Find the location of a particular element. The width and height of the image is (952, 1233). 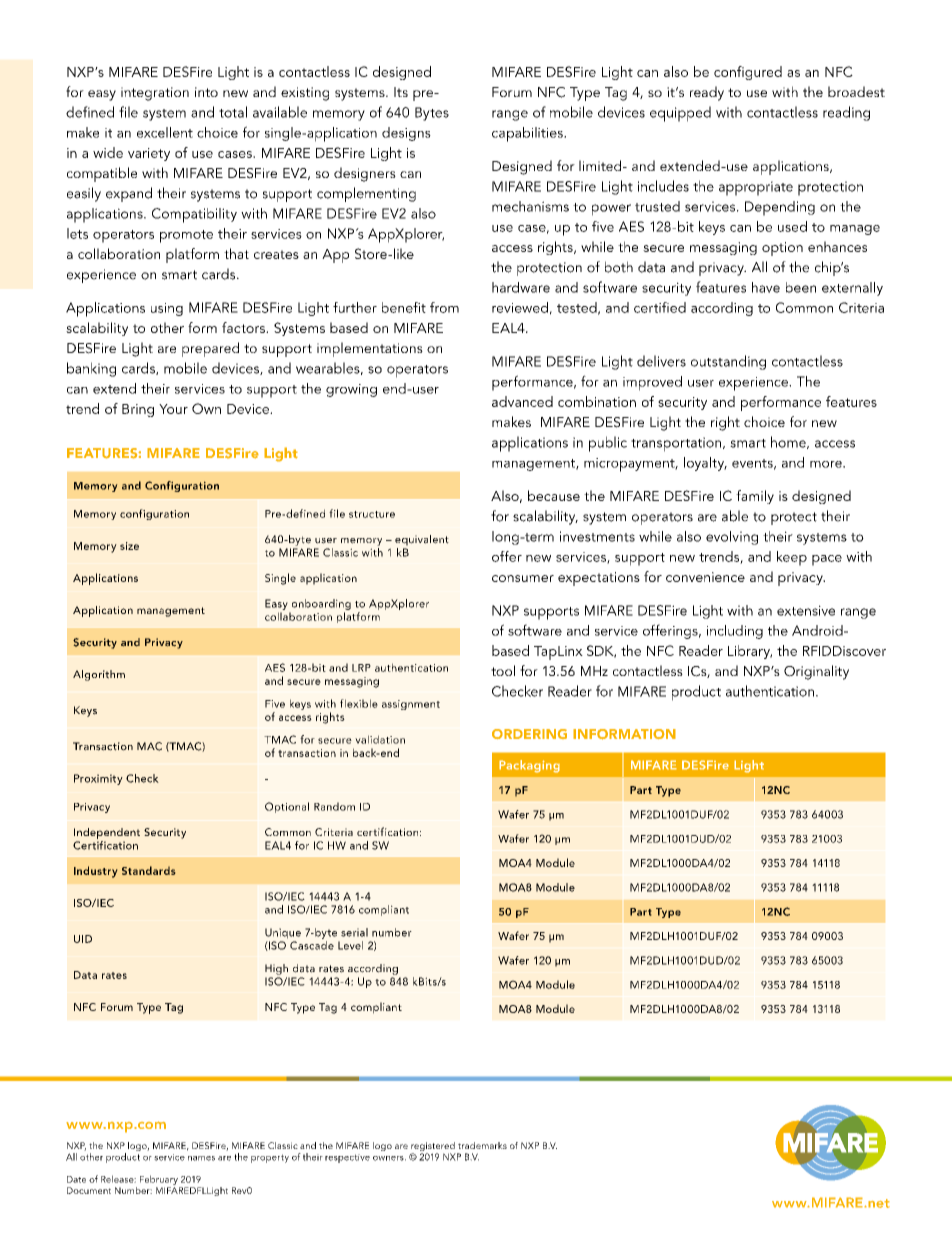

Algorithm is located at coordinates (99, 675).
